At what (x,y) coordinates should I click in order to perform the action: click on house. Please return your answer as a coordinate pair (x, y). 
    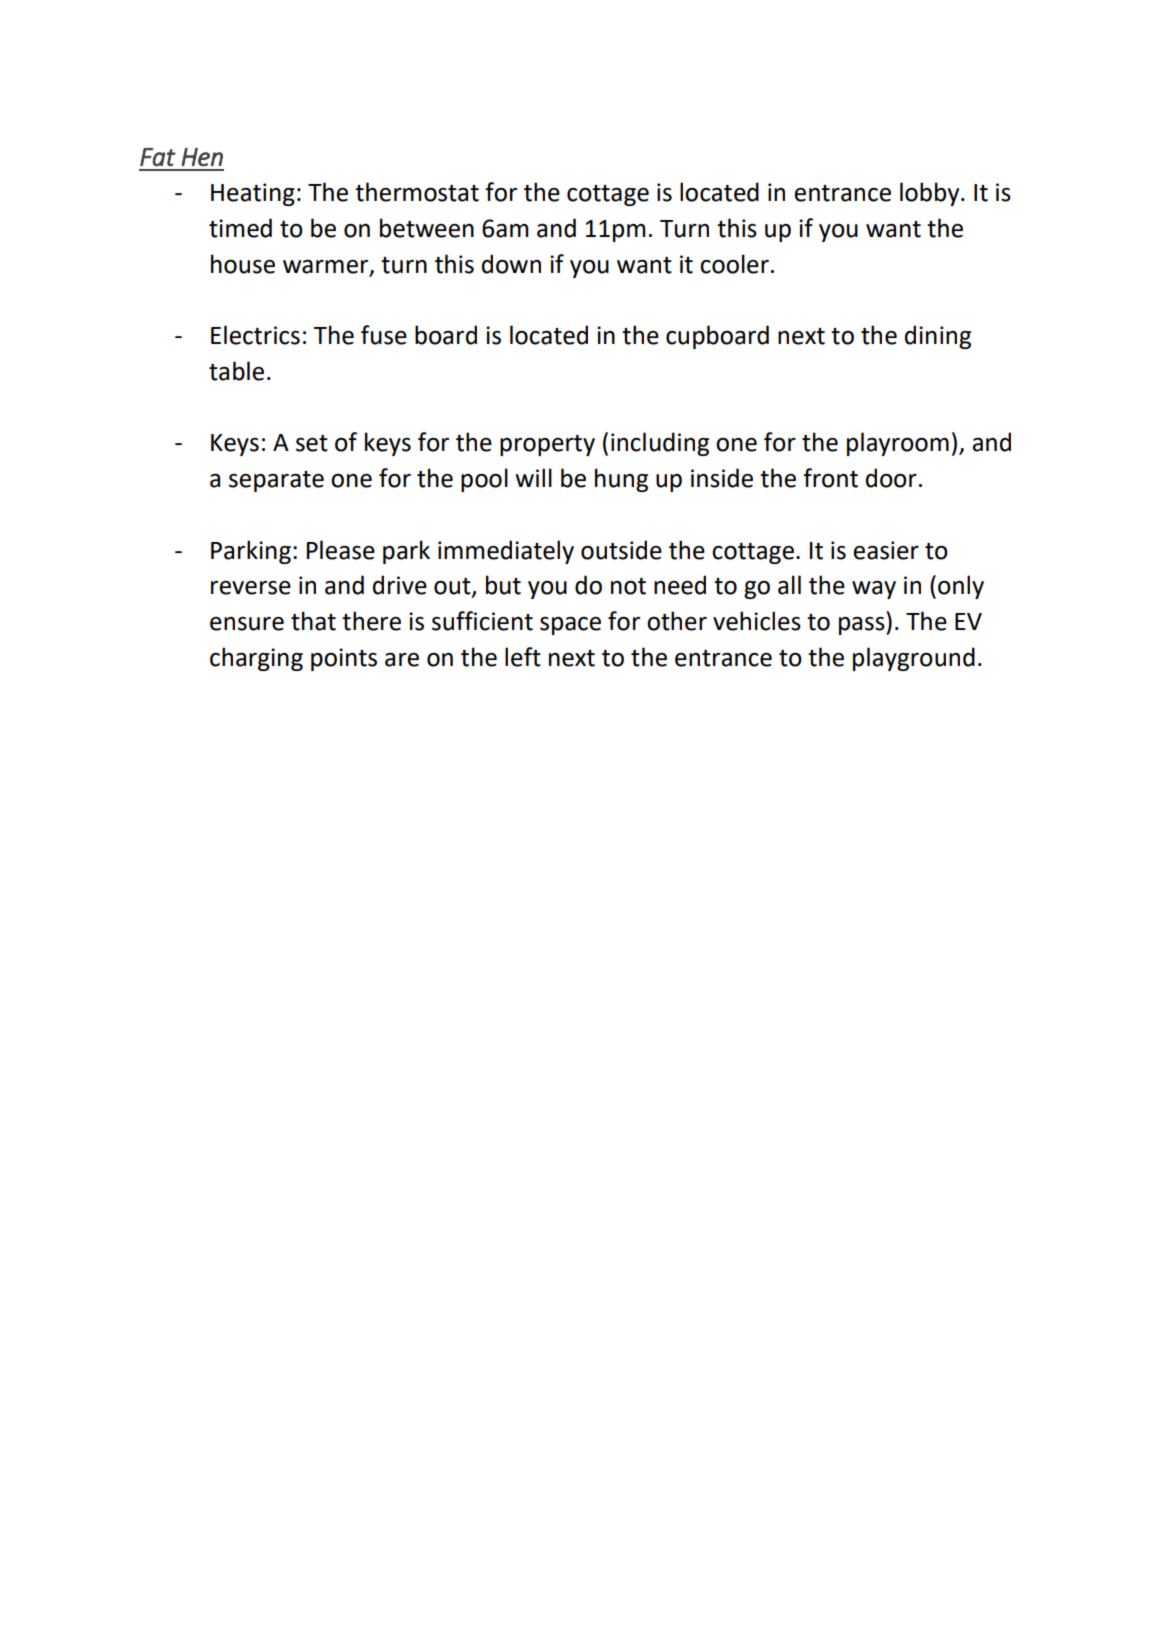
    Looking at the image, I should click on (243, 264).
